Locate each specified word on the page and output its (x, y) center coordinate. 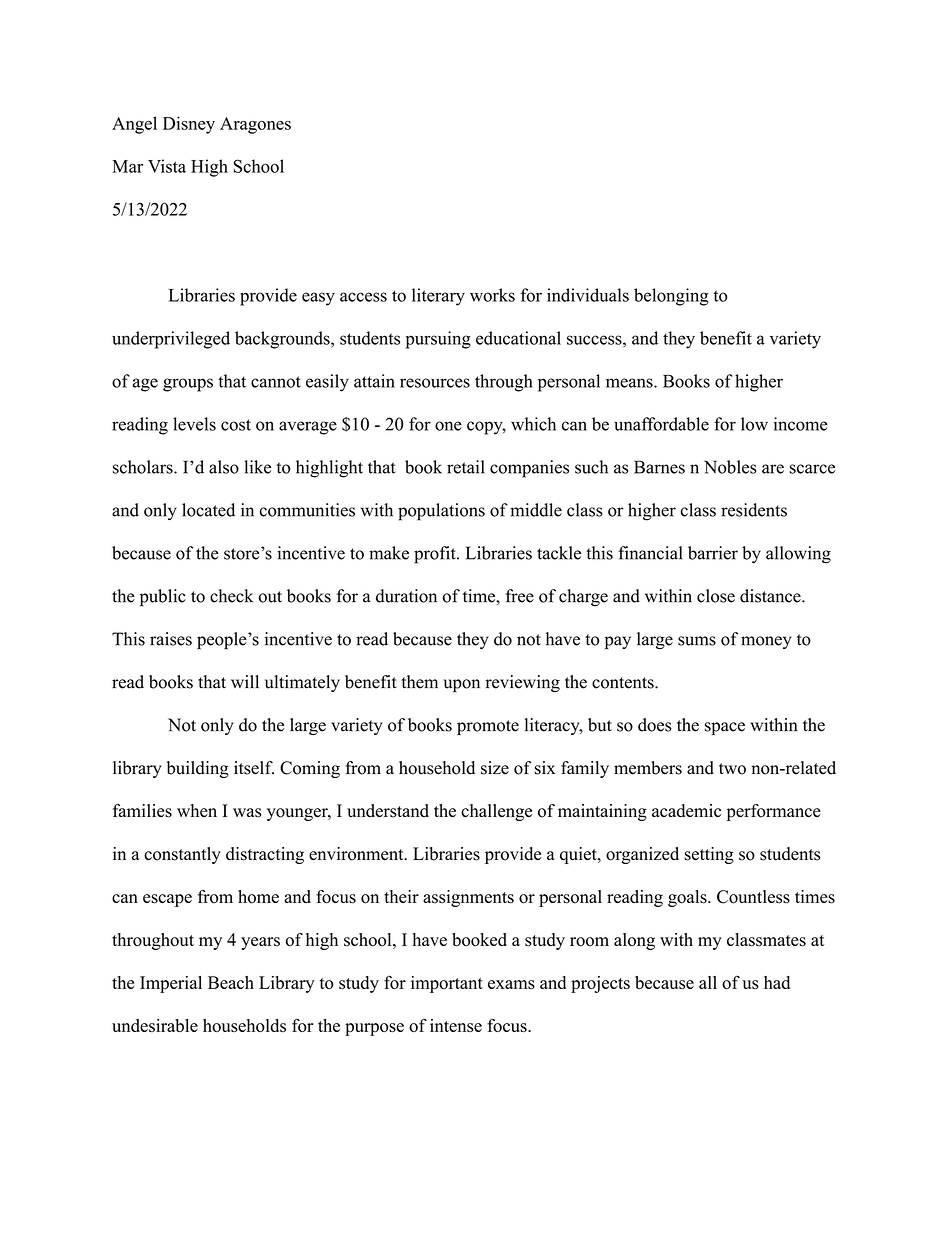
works (492, 295)
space (725, 728)
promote (488, 727)
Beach (231, 982)
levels (194, 424)
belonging (671, 297)
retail (466, 467)
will (245, 681)
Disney (189, 125)
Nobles (730, 467)
